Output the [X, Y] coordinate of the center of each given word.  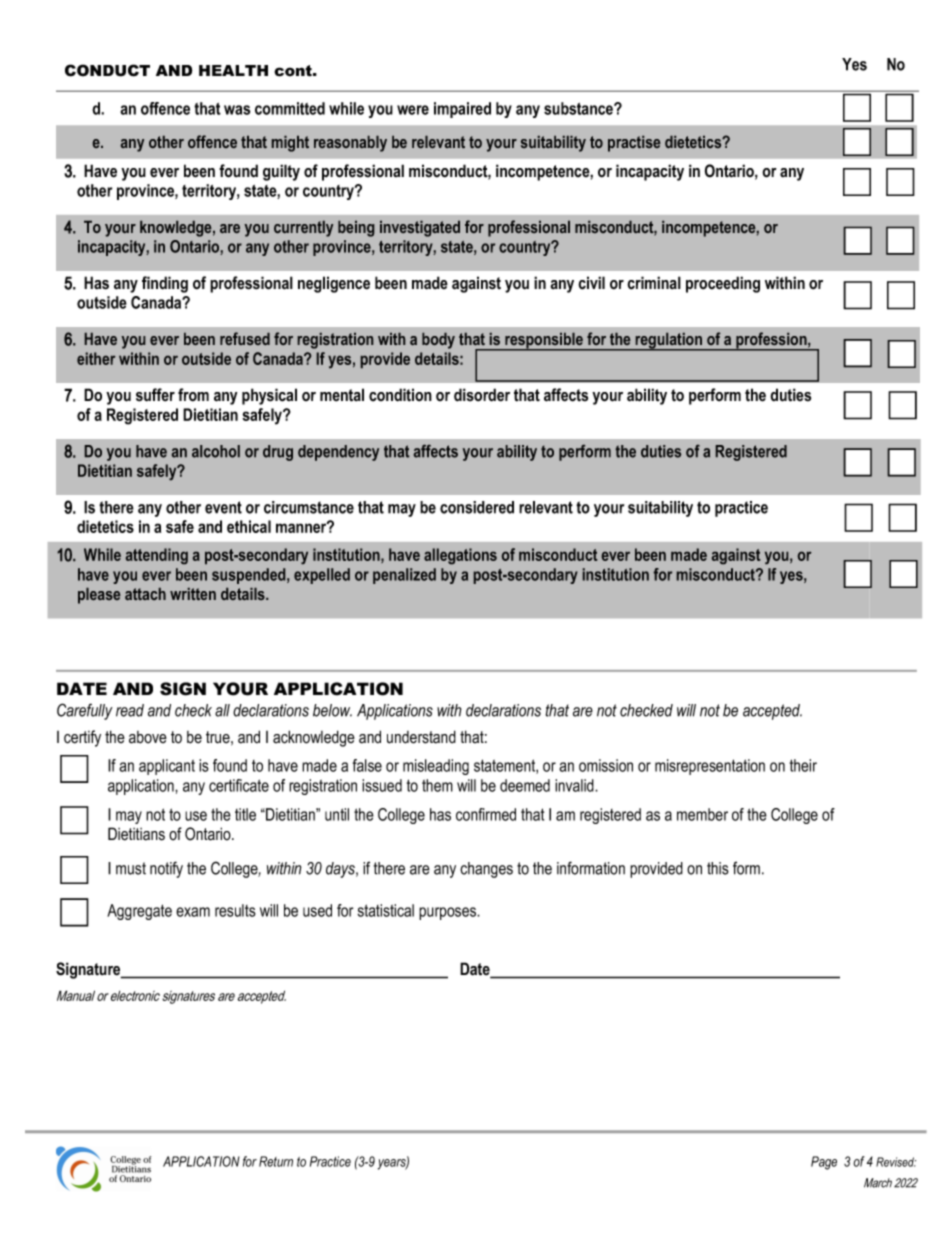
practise [634, 144]
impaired [462, 110]
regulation [668, 342]
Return [276, 1161]
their [803, 765]
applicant [167, 767]
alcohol [216, 451]
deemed [525, 785]
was [237, 110]
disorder [482, 395]
